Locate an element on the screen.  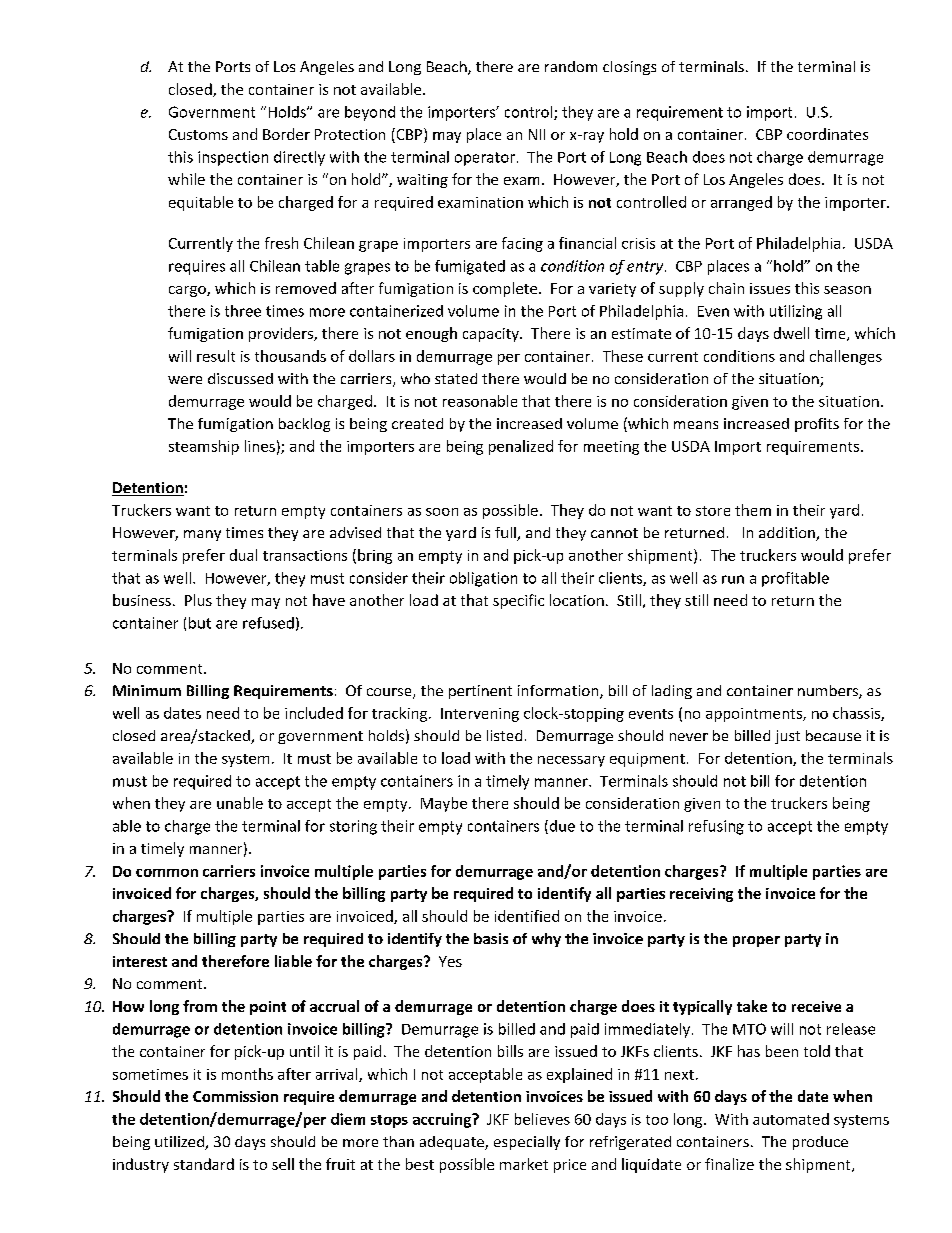
standard is located at coordinates (204, 1164).
